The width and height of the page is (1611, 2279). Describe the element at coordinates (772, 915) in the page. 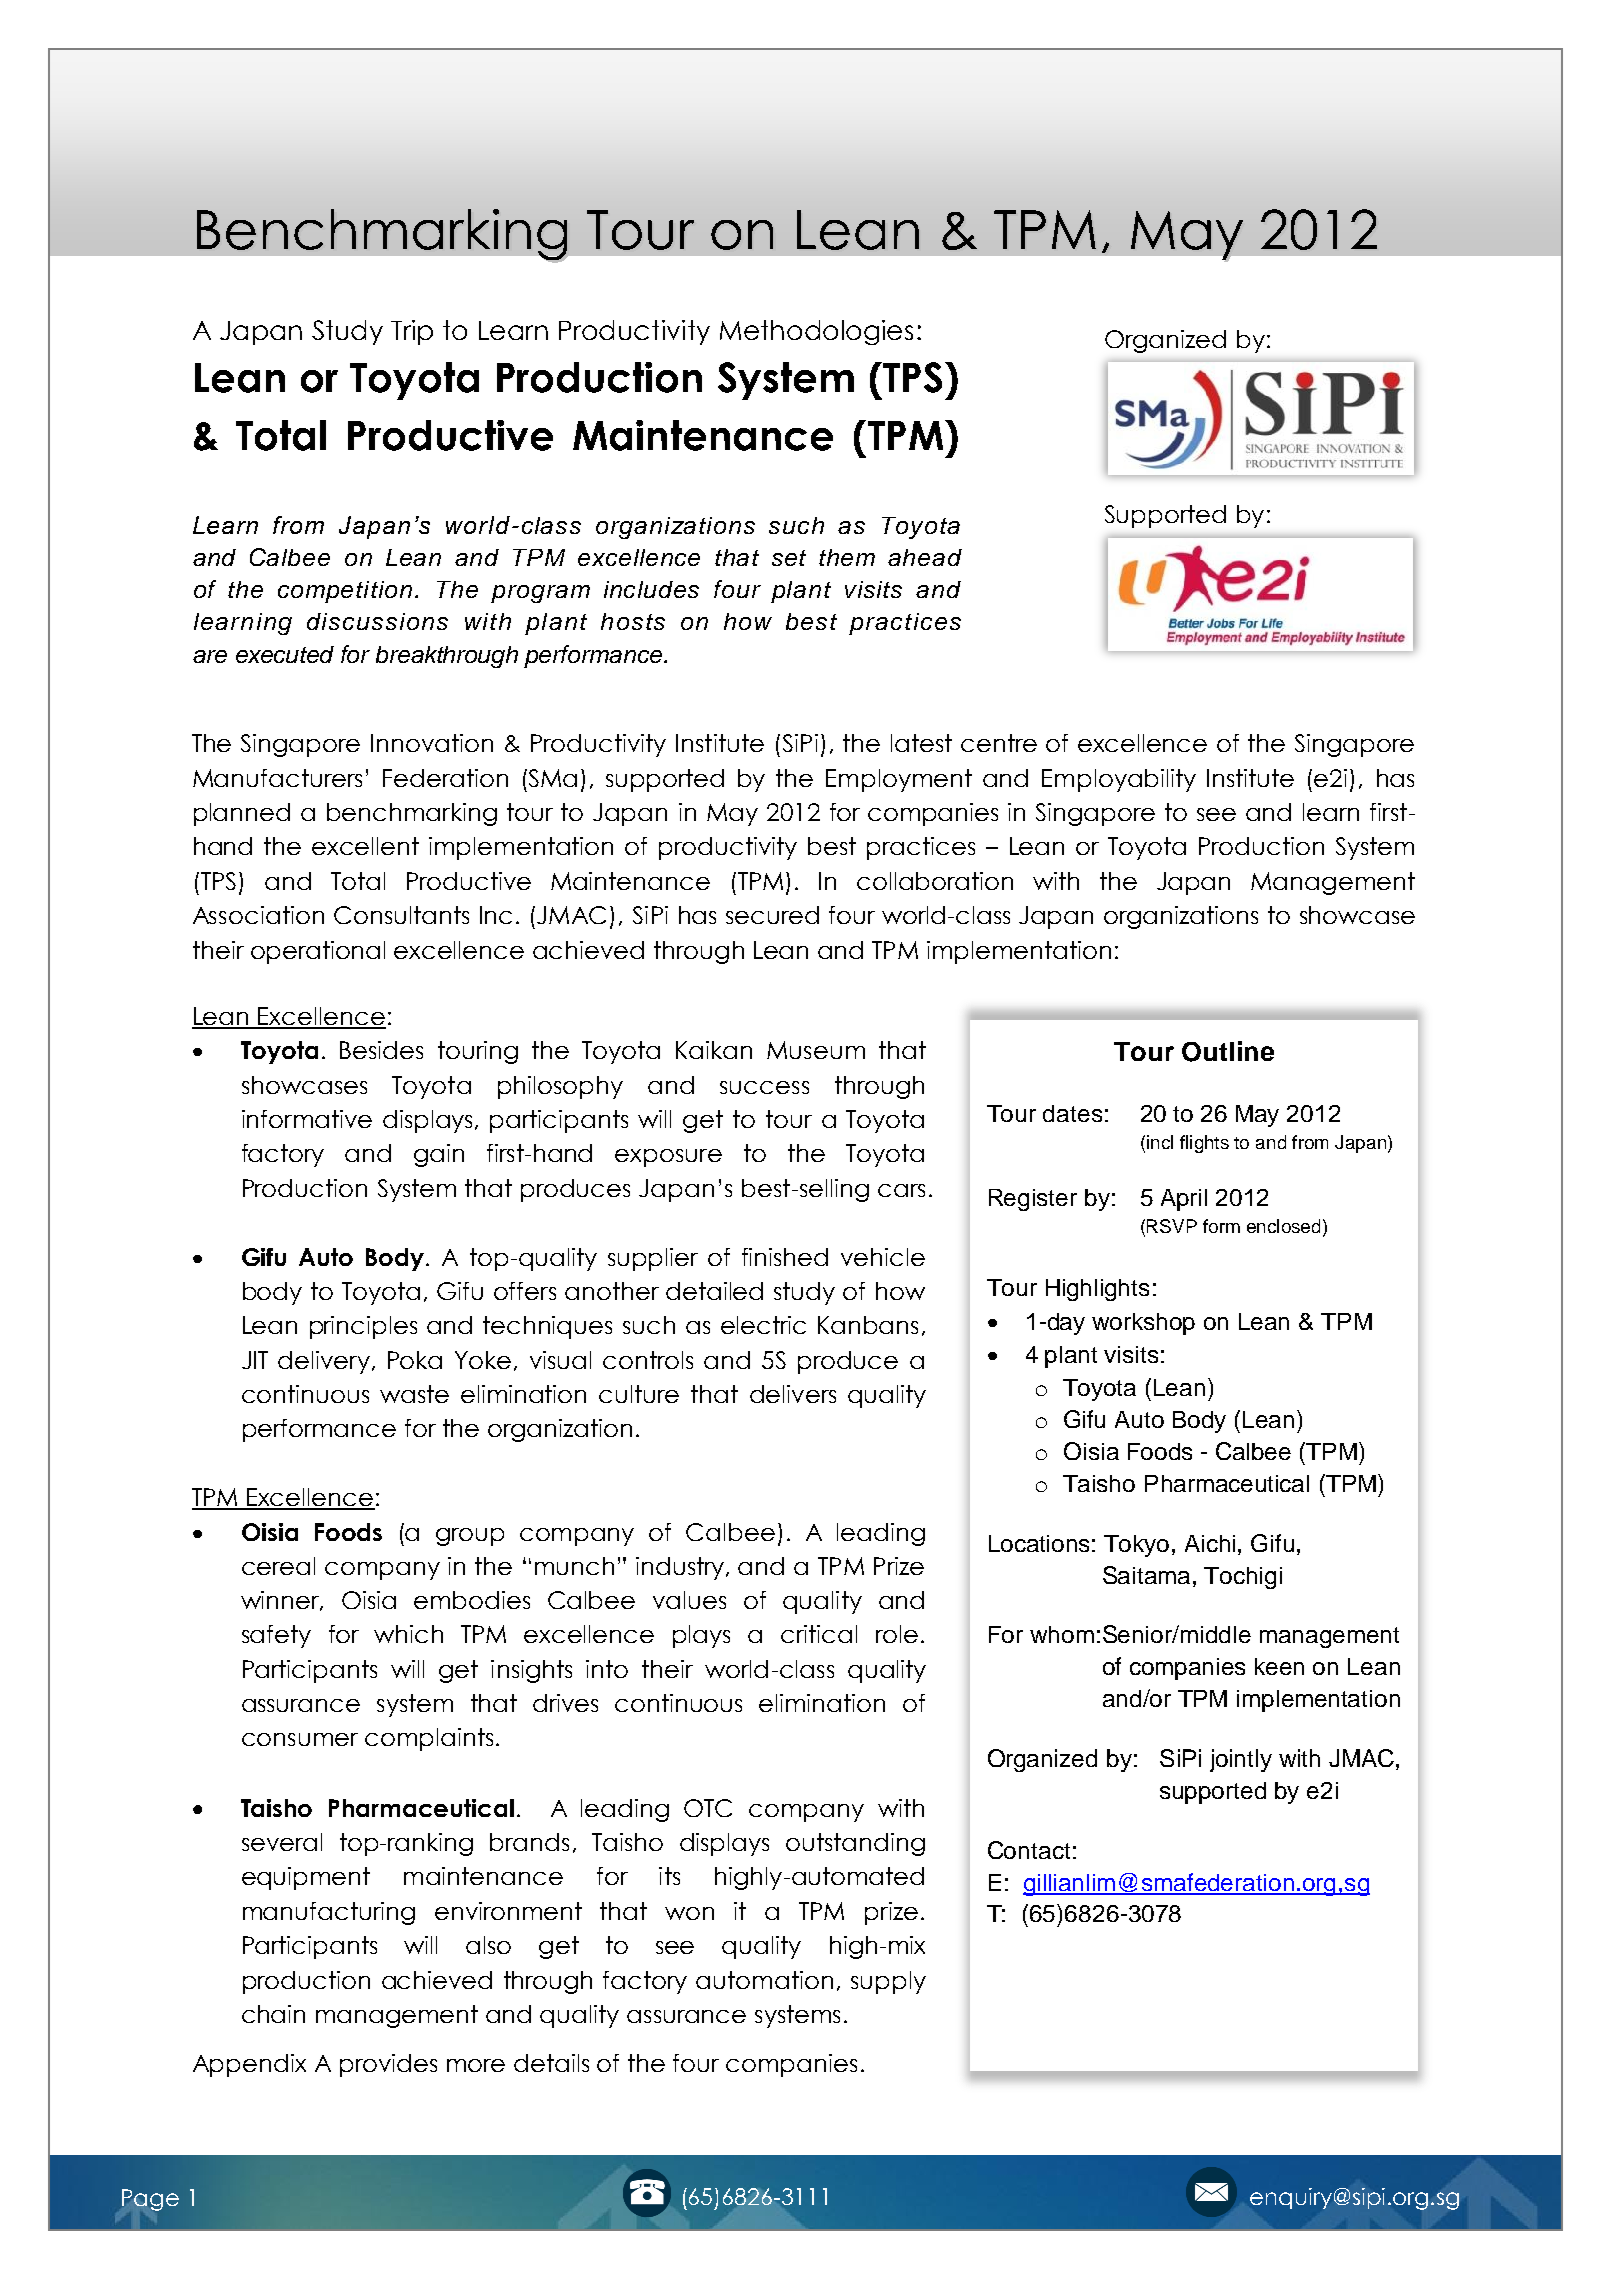

I see `secured` at that location.
